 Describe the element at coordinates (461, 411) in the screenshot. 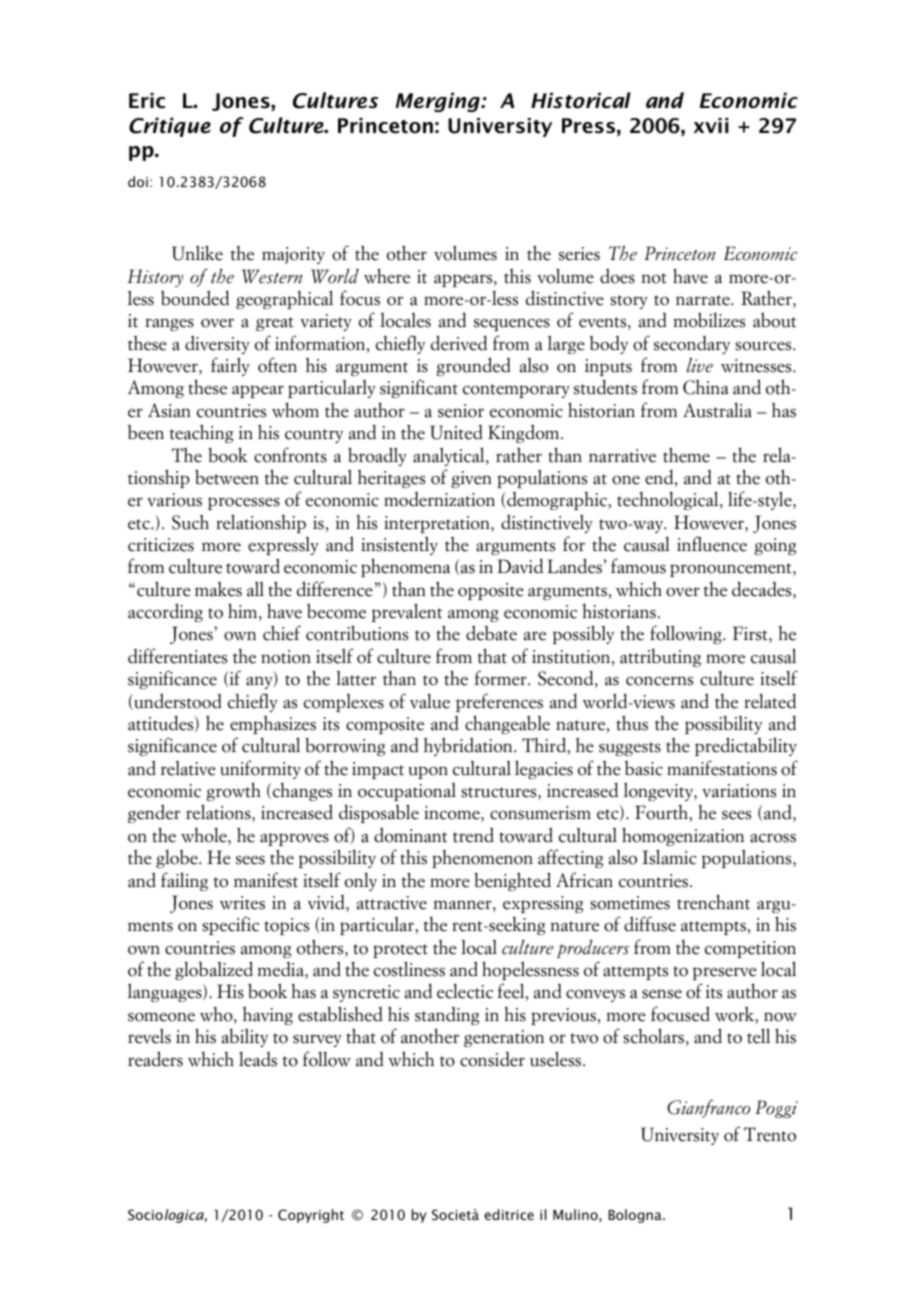

I see `senior` at that location.
